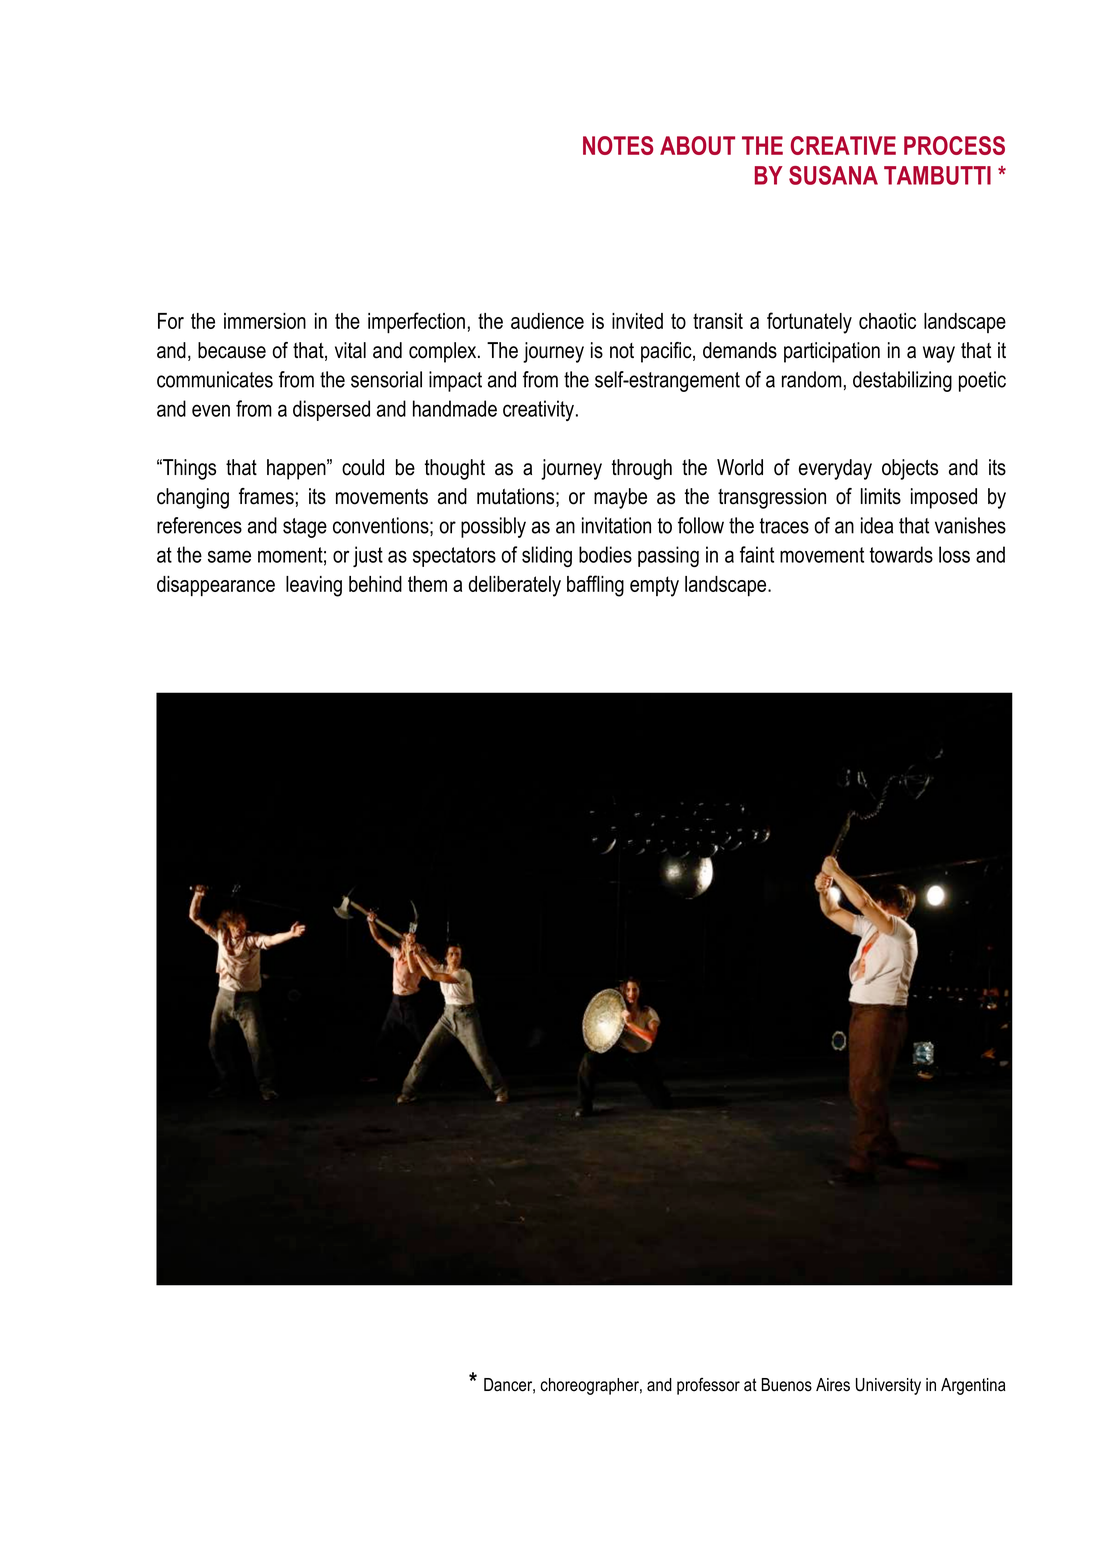 The image size is (1098, 1553). What do you see at coordinates (787, 1385) in the screenshot?
I see `Buenos` at bounding box center [787, 1385].
